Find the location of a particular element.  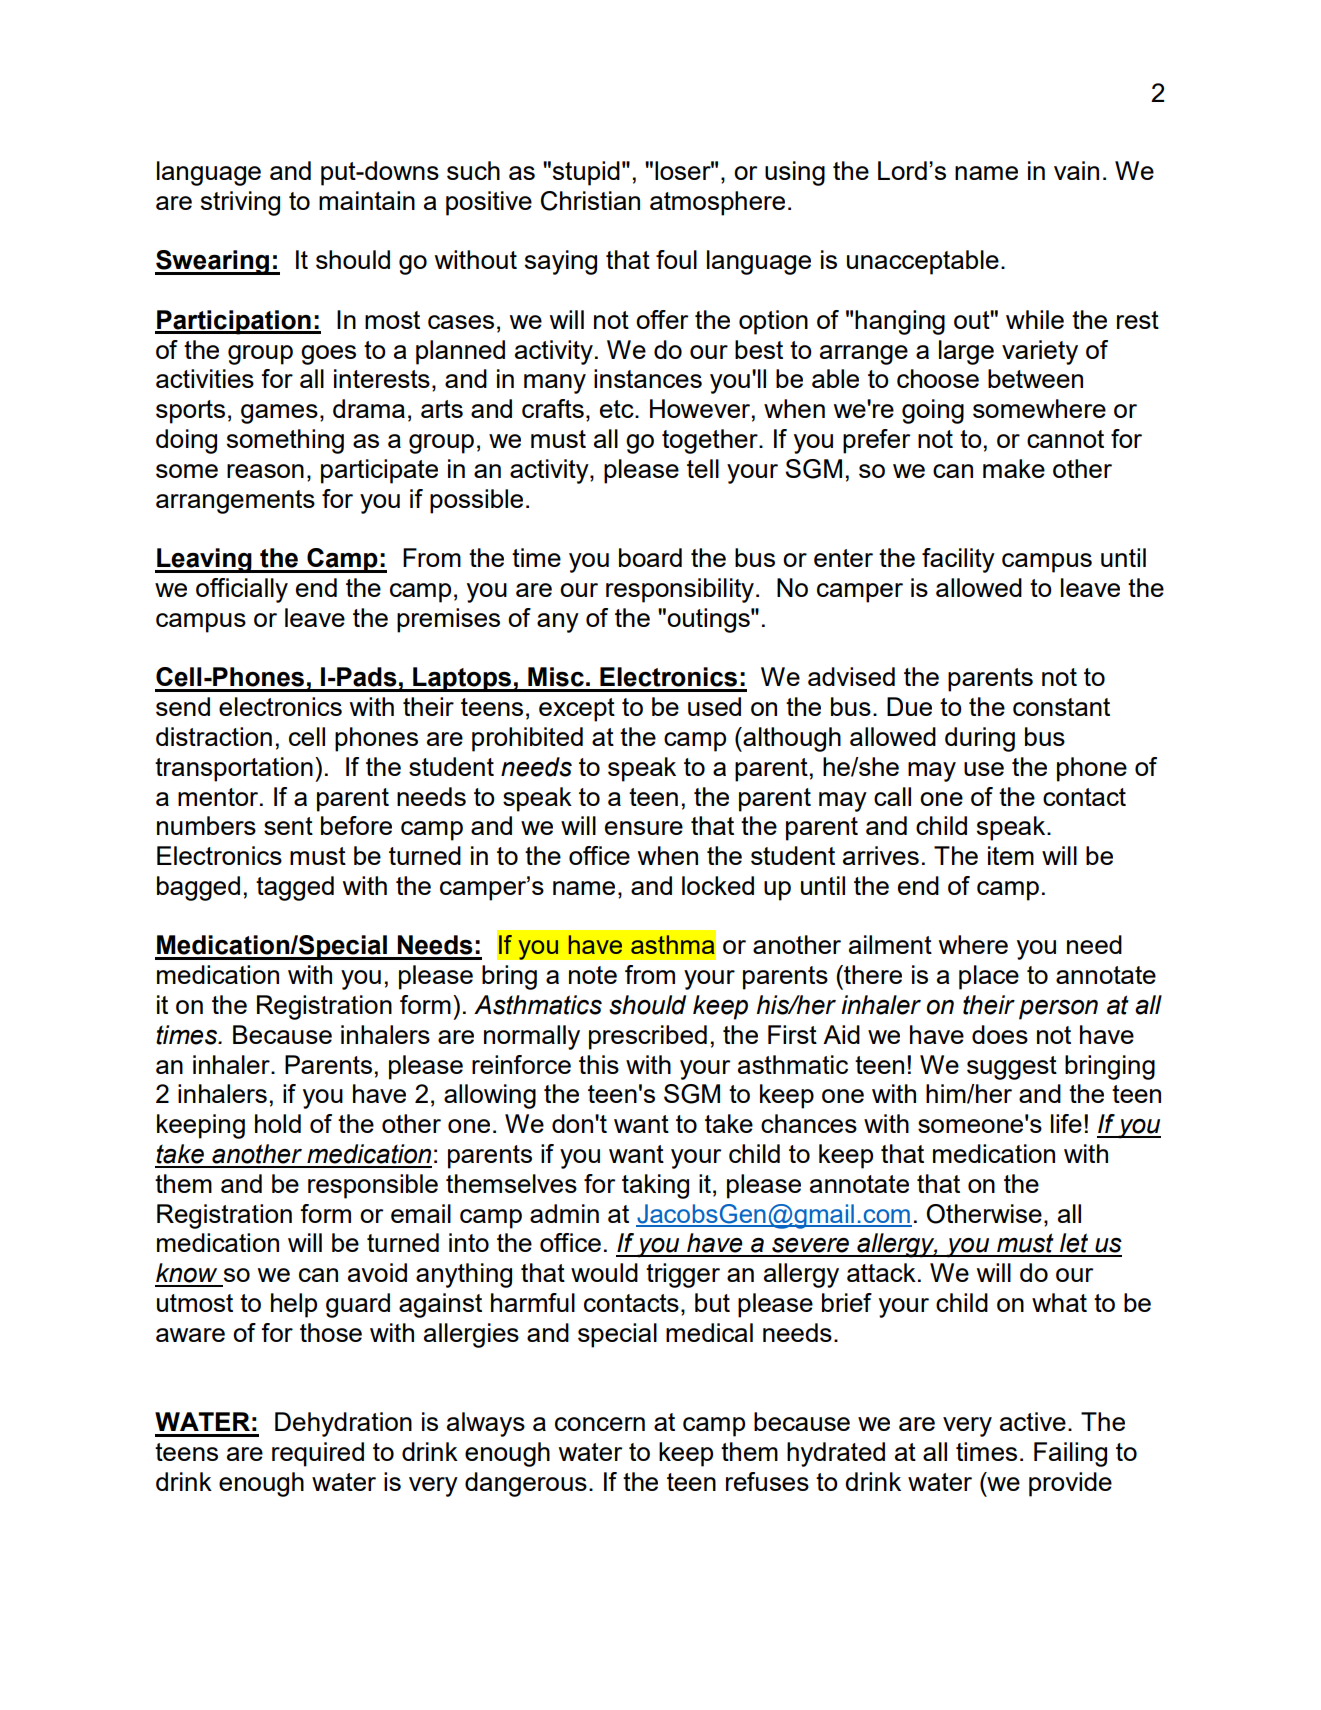

taking is located at coordinates (655, 1186).
